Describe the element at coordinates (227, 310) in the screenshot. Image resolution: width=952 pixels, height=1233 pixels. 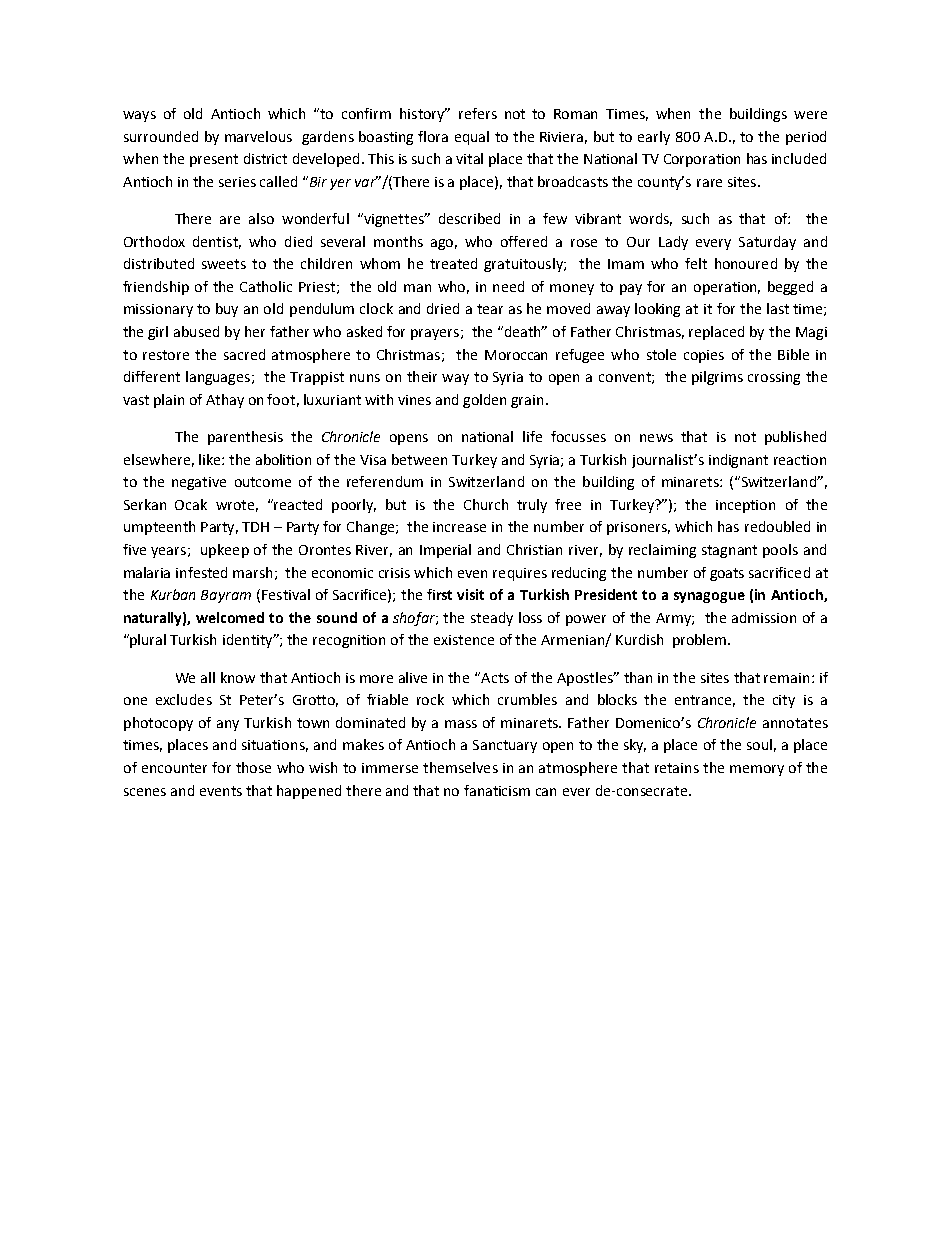
I see `buy` at that location.
